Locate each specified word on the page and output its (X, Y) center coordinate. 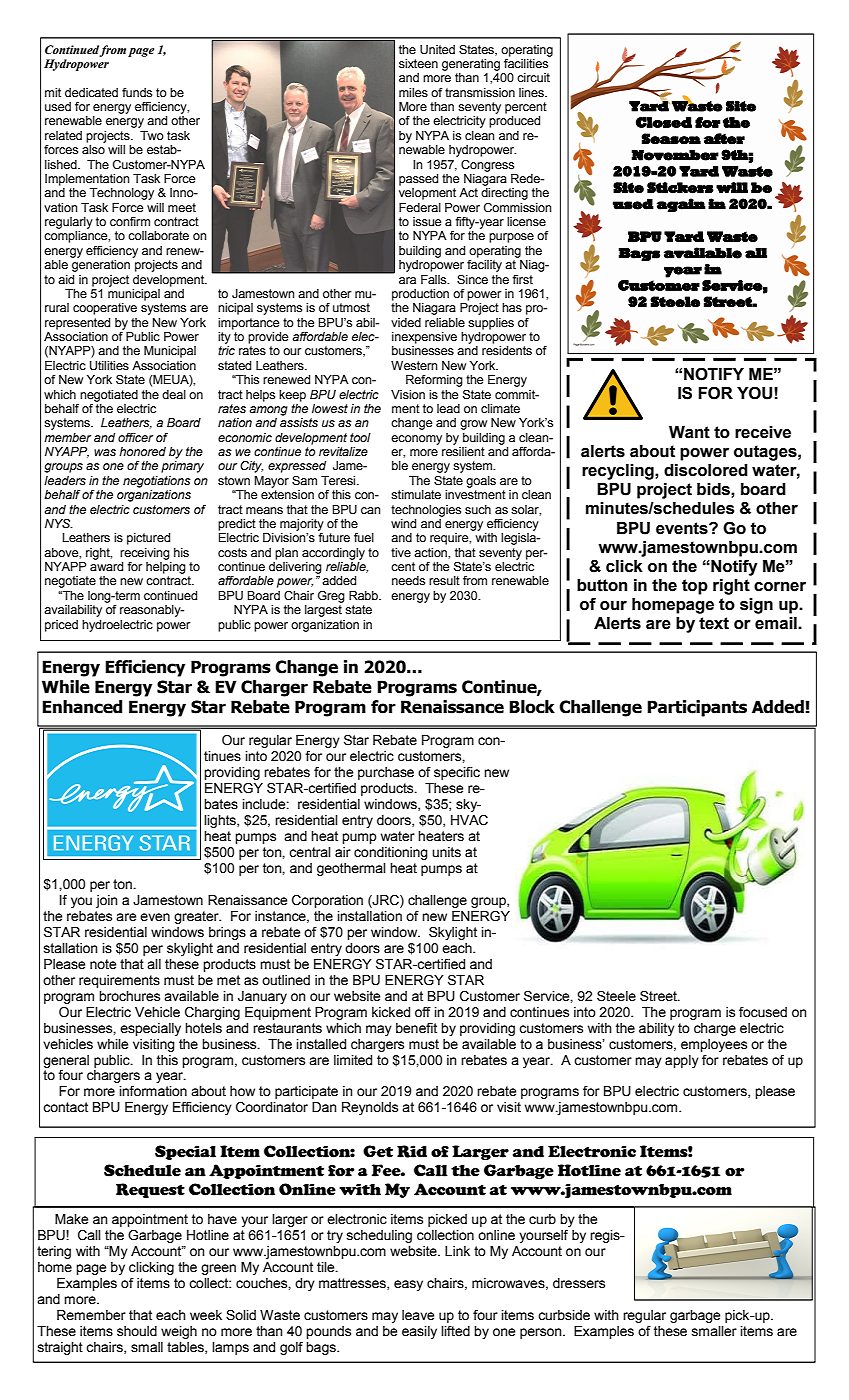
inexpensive (424, 338)
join (107, 901)
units (446, 852)
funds (137, 93)
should (137, 1331)
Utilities (109, 366)
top (695, 587)
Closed (664, 122)
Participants (697, 708)
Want (689, 432)
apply (682, 1061)
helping (166, 568)
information (153, 1091)
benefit (416, 1028)
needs (408, 581)
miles (413, 93)
